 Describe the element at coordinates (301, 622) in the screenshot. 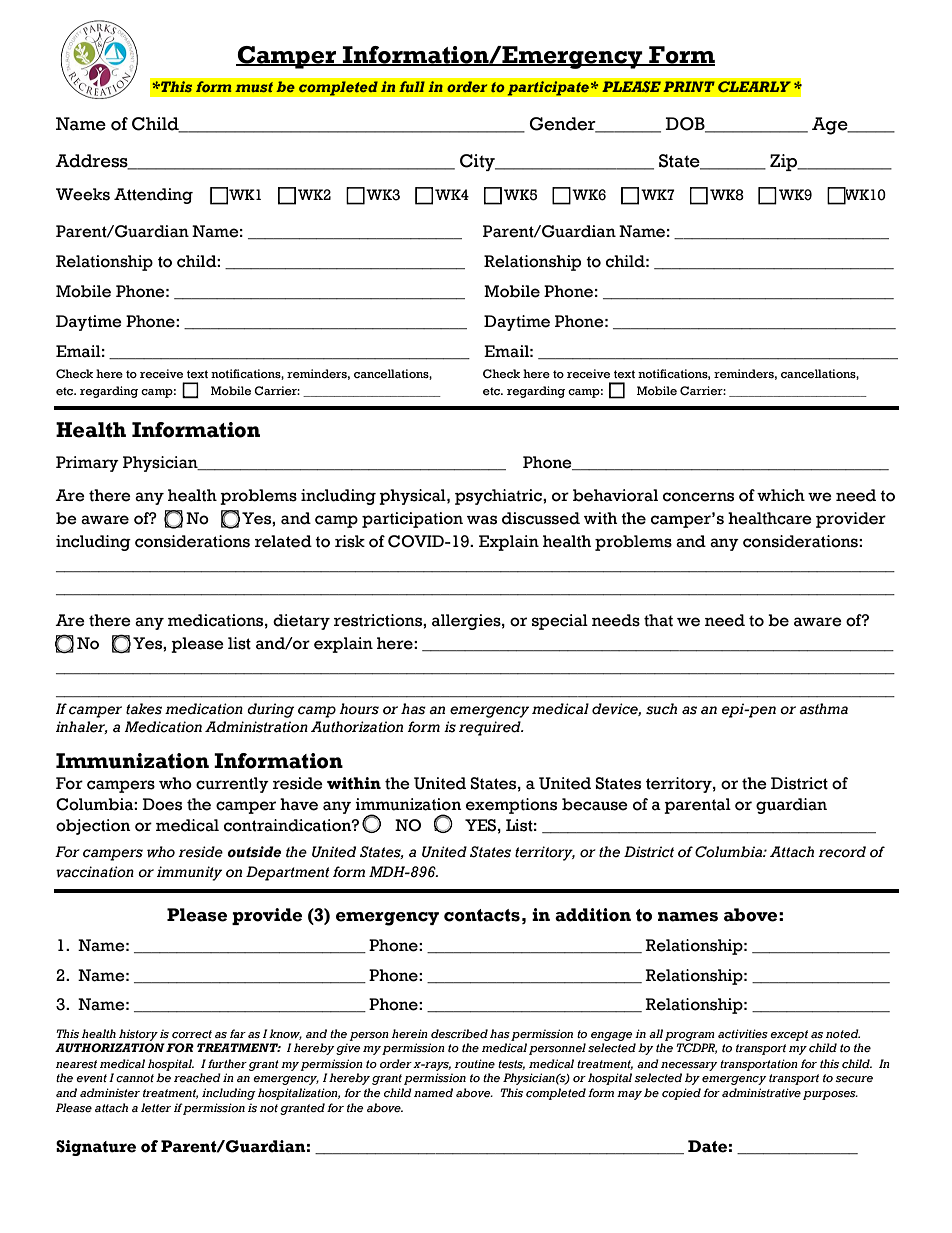

I see `dietary` at that location.
